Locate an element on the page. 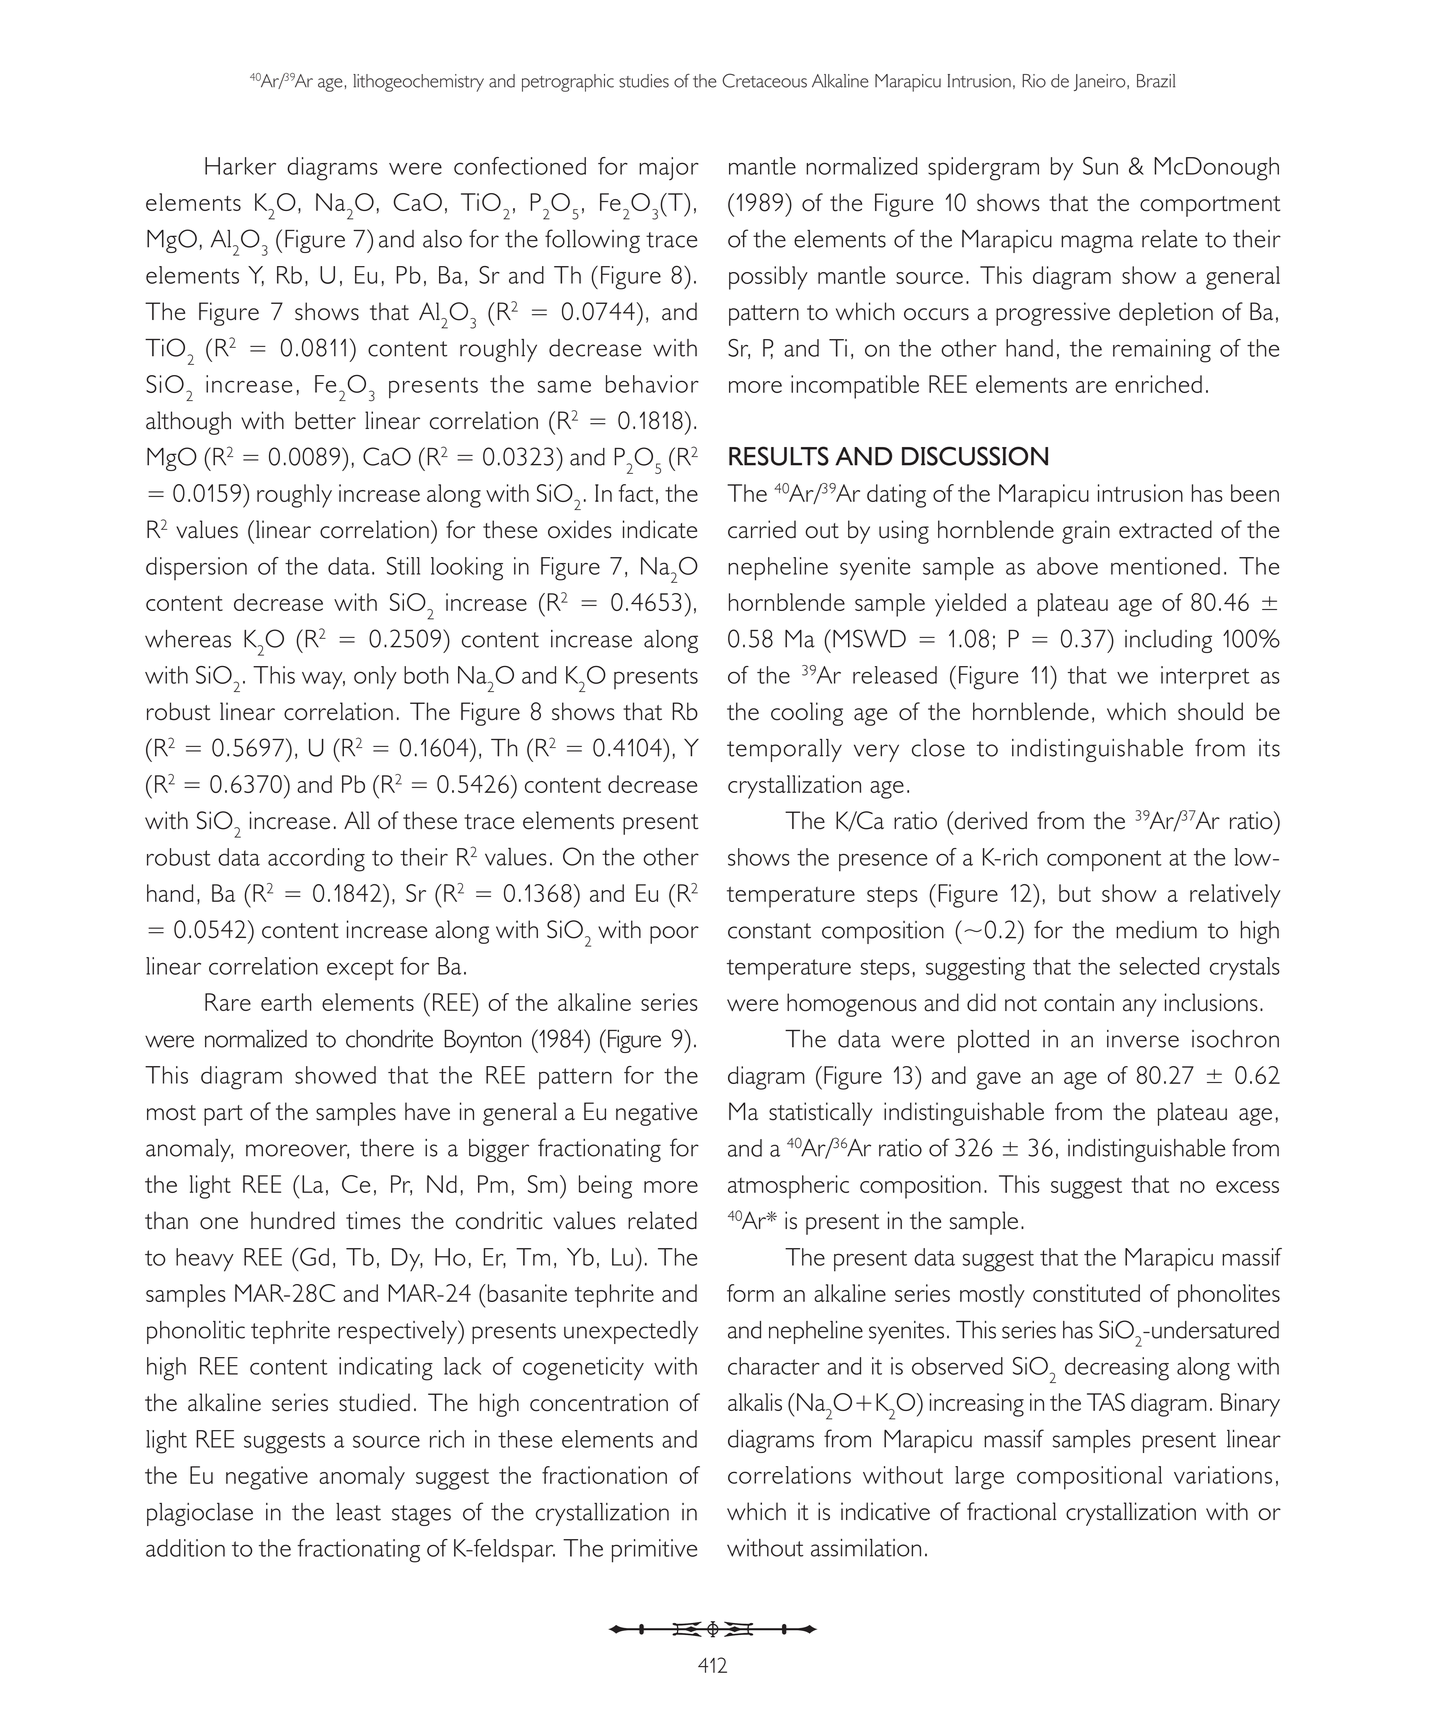 The height and width of the document is (1731, 1455). including is located at coordinates (1168, 641).
